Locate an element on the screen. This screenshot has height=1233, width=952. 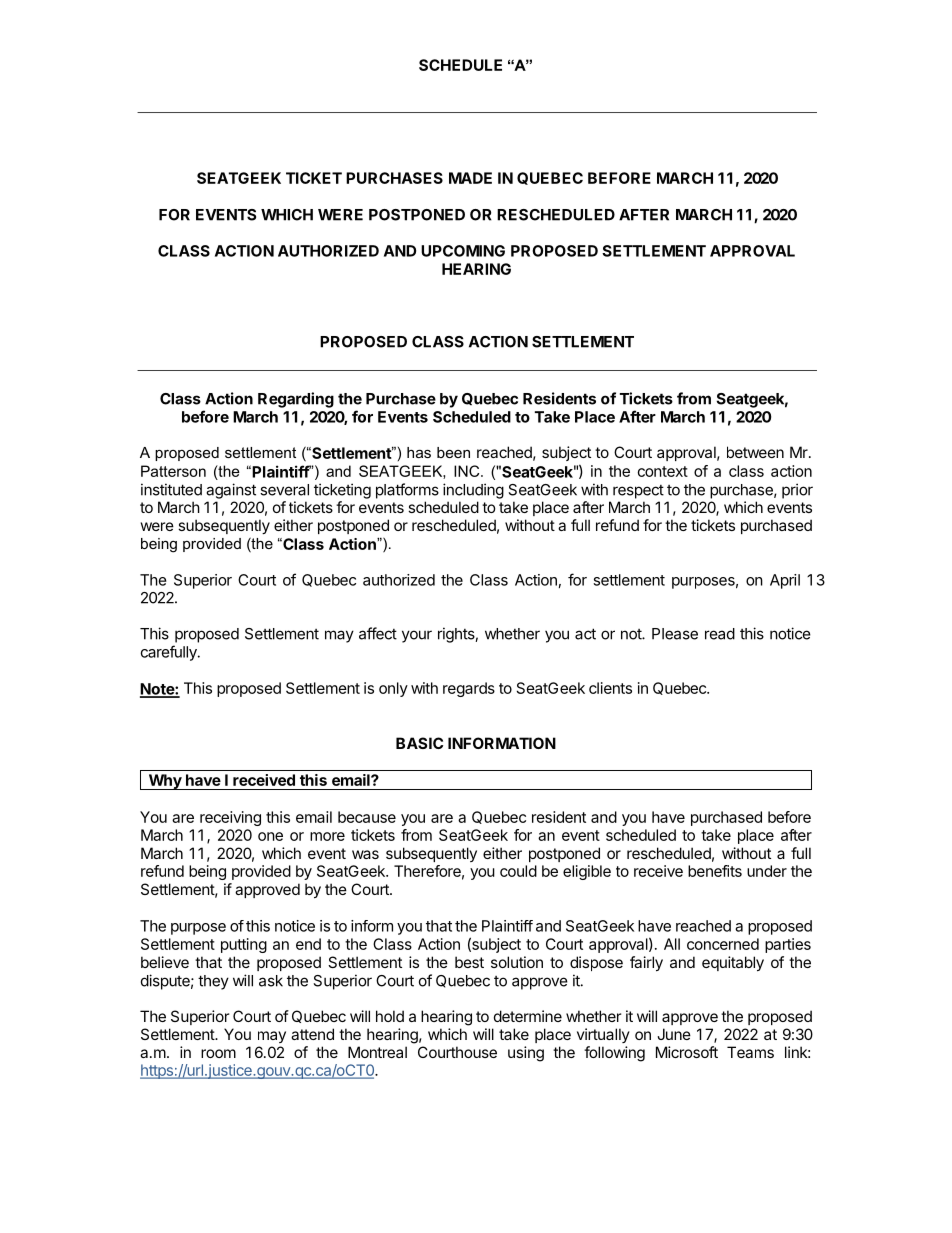
MADE is located at coordinates (470, 178).
